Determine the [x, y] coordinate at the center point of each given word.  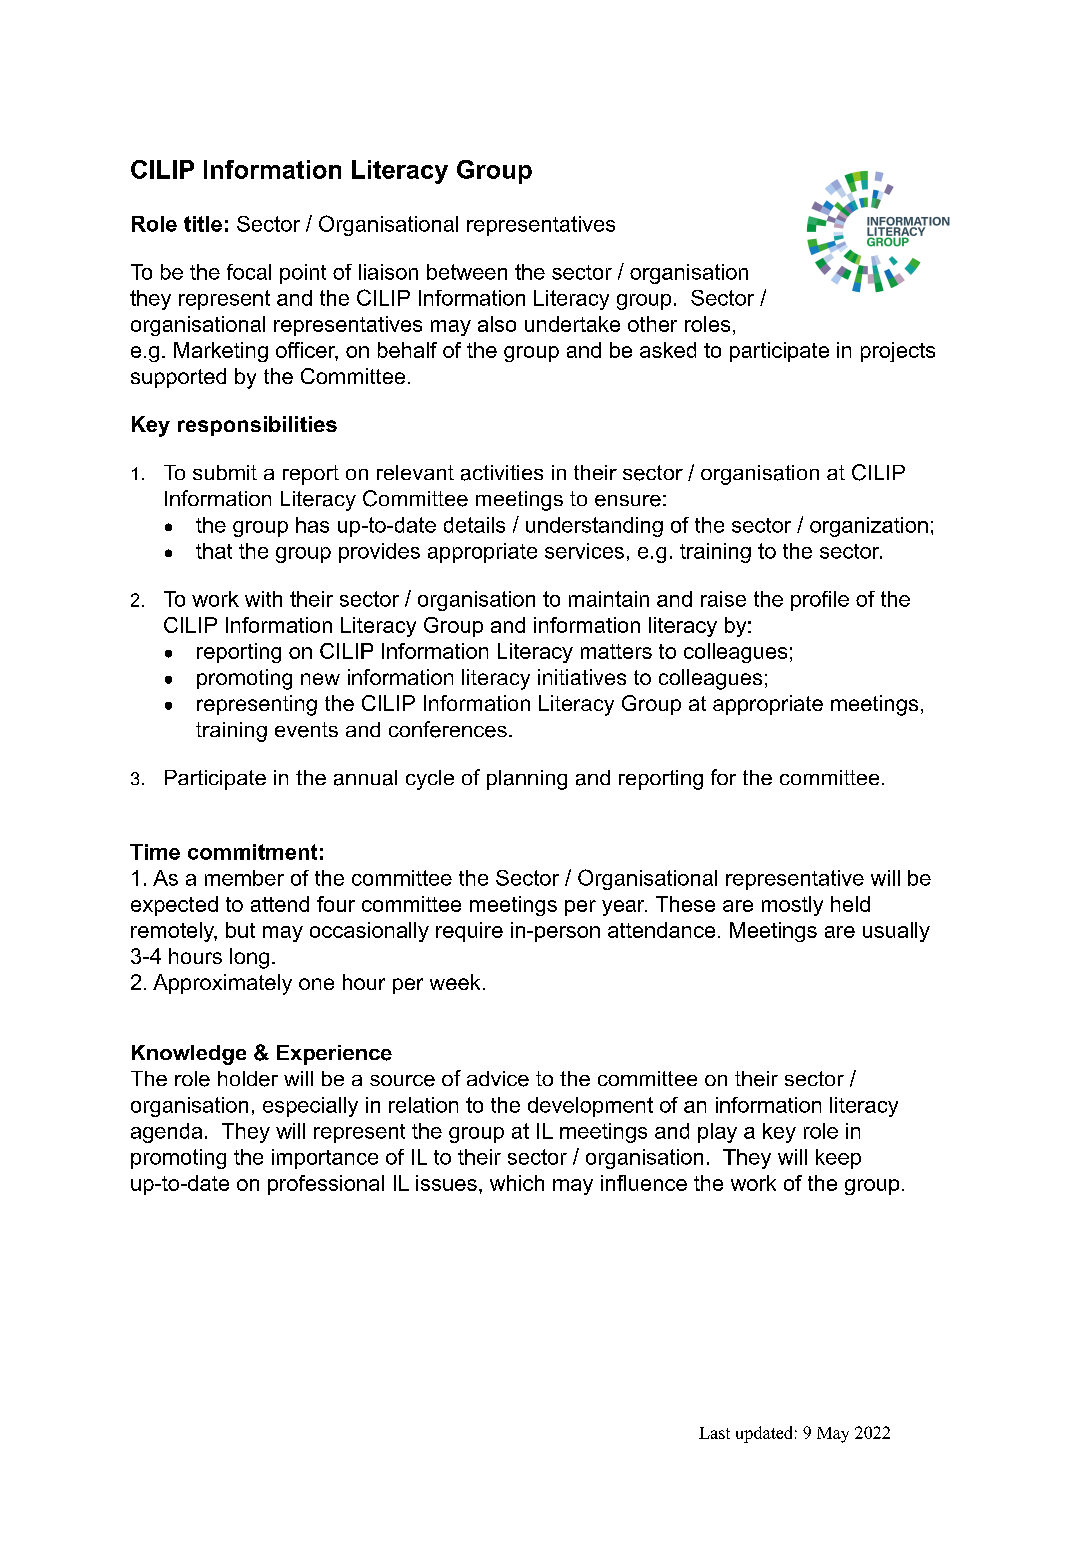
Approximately [222, 984]
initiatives [582, 677]
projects [898, 352]
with [263, 599]
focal [249, 272]
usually [896, 932]
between [467, 272]
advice [498, 1079]
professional [326, 1185]
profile [820, 601]
